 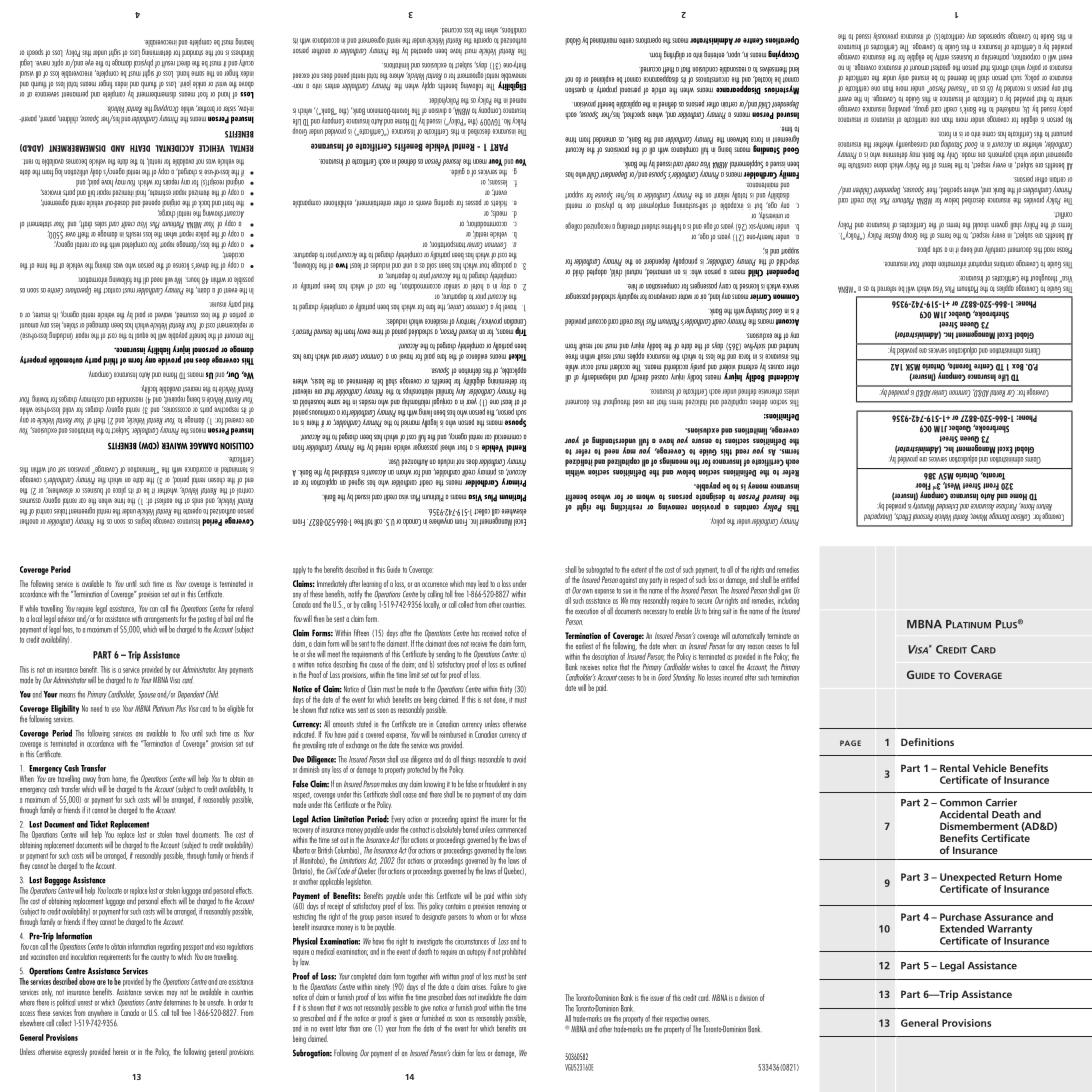 What do you see at coordinates (341, 1028) in the page?
I see `later` at bounding box center [341, 1028].
